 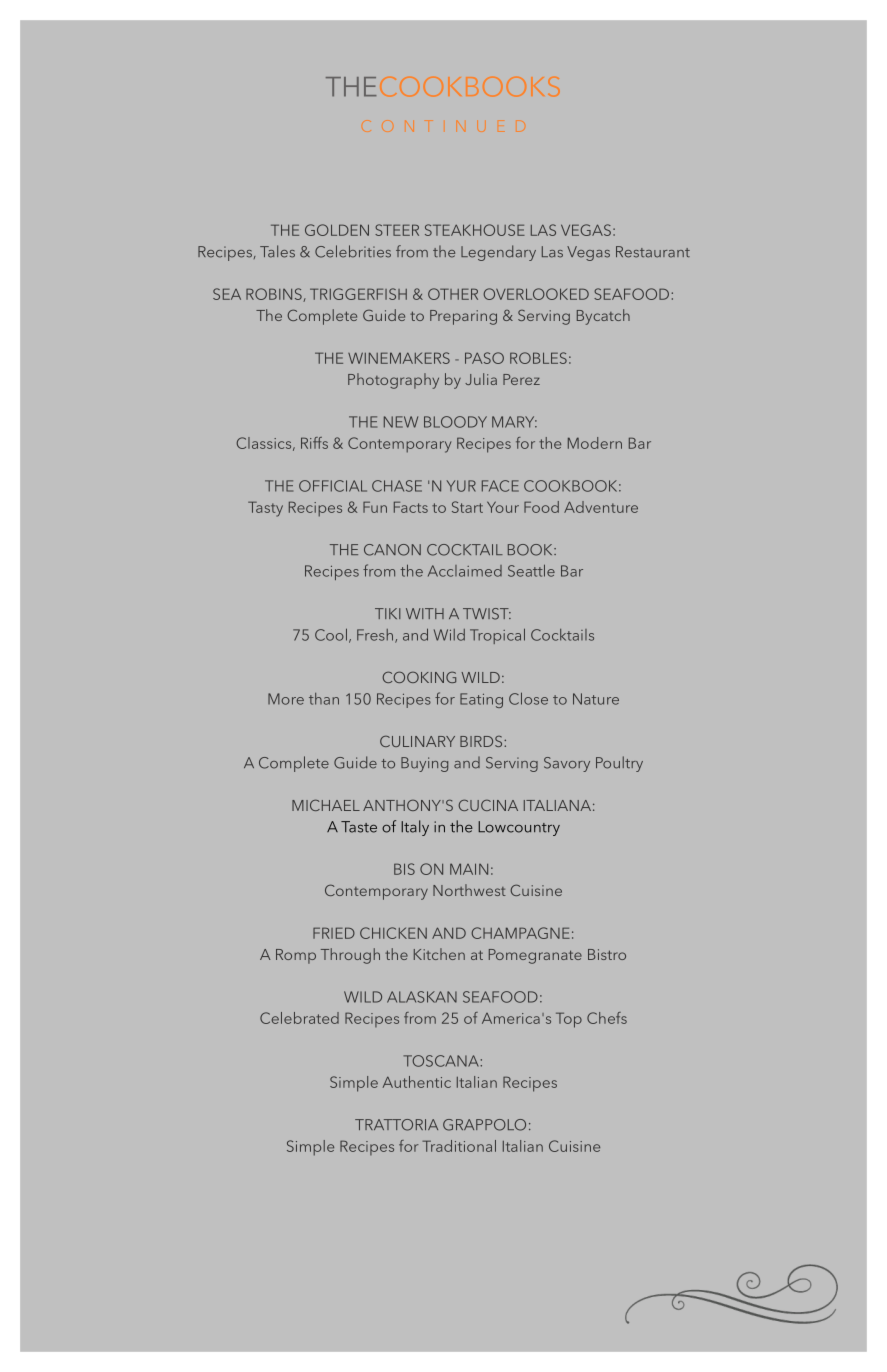 What do you see at coordinates (531, 570) in the image?
I see `Seattle` at bounding box center [531, 570].
